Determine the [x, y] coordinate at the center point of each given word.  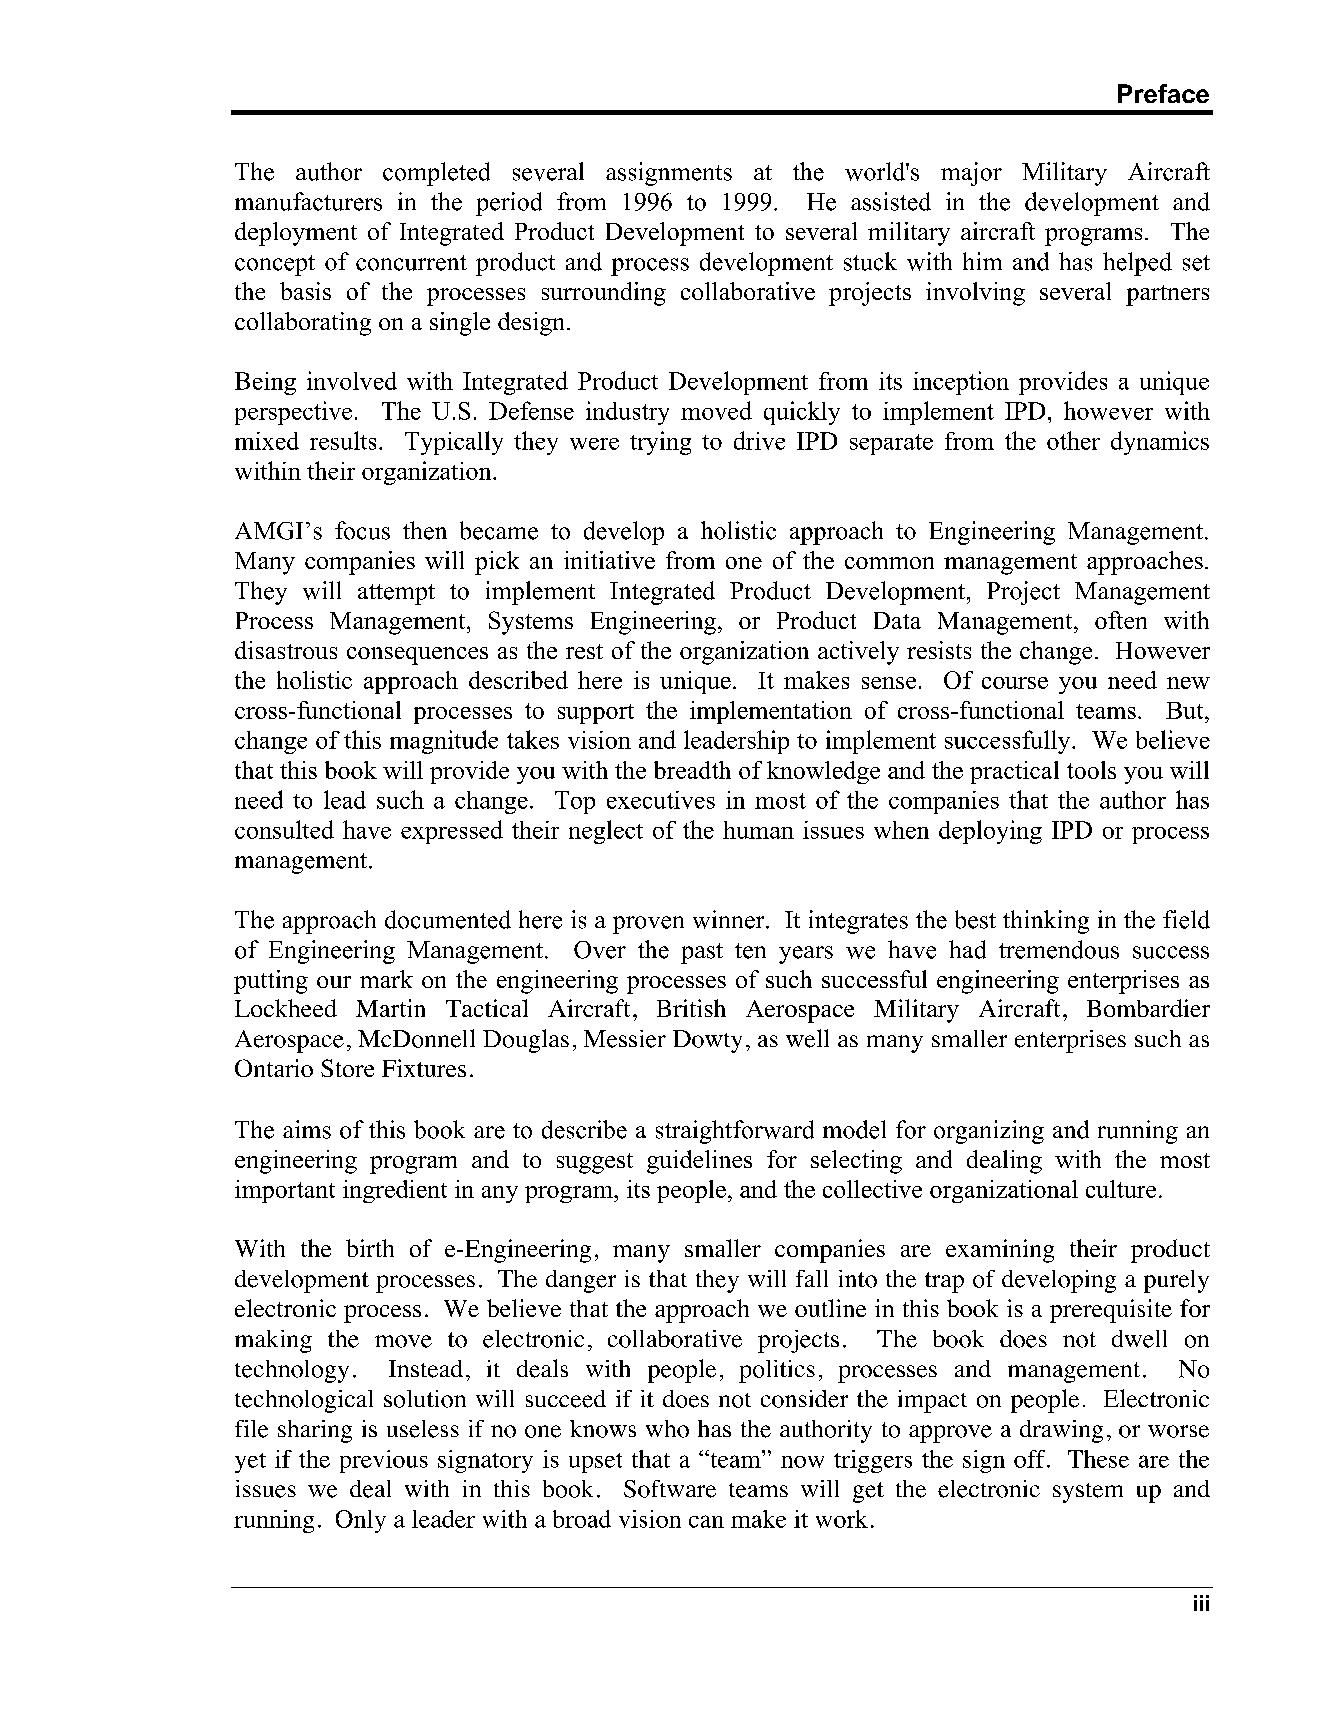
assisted [891, 201]
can [706, 1521]
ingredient [395, 1191]
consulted [284, 829]
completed [436, 174]
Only [361, 1521]
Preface [1163, 93]
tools [1091, 770]
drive [759, 440]
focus [362, 530]
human [758, 830]
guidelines [699, 1162]
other [1073, 440]
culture [1121, 1189]
